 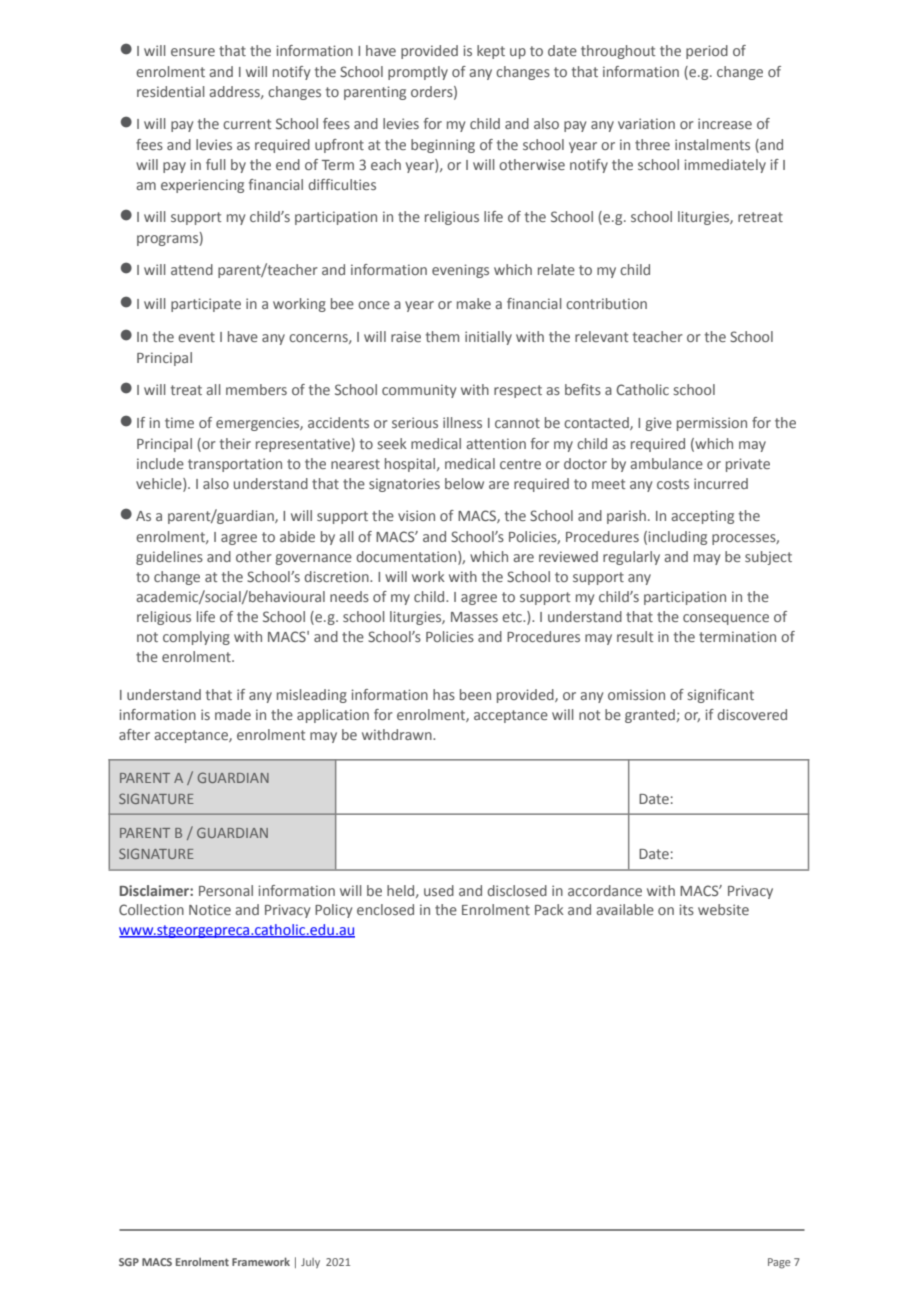 What do you see at coordinates (707, 52) in the screenshot?
I see `period` at bounding box center [707, 52].
